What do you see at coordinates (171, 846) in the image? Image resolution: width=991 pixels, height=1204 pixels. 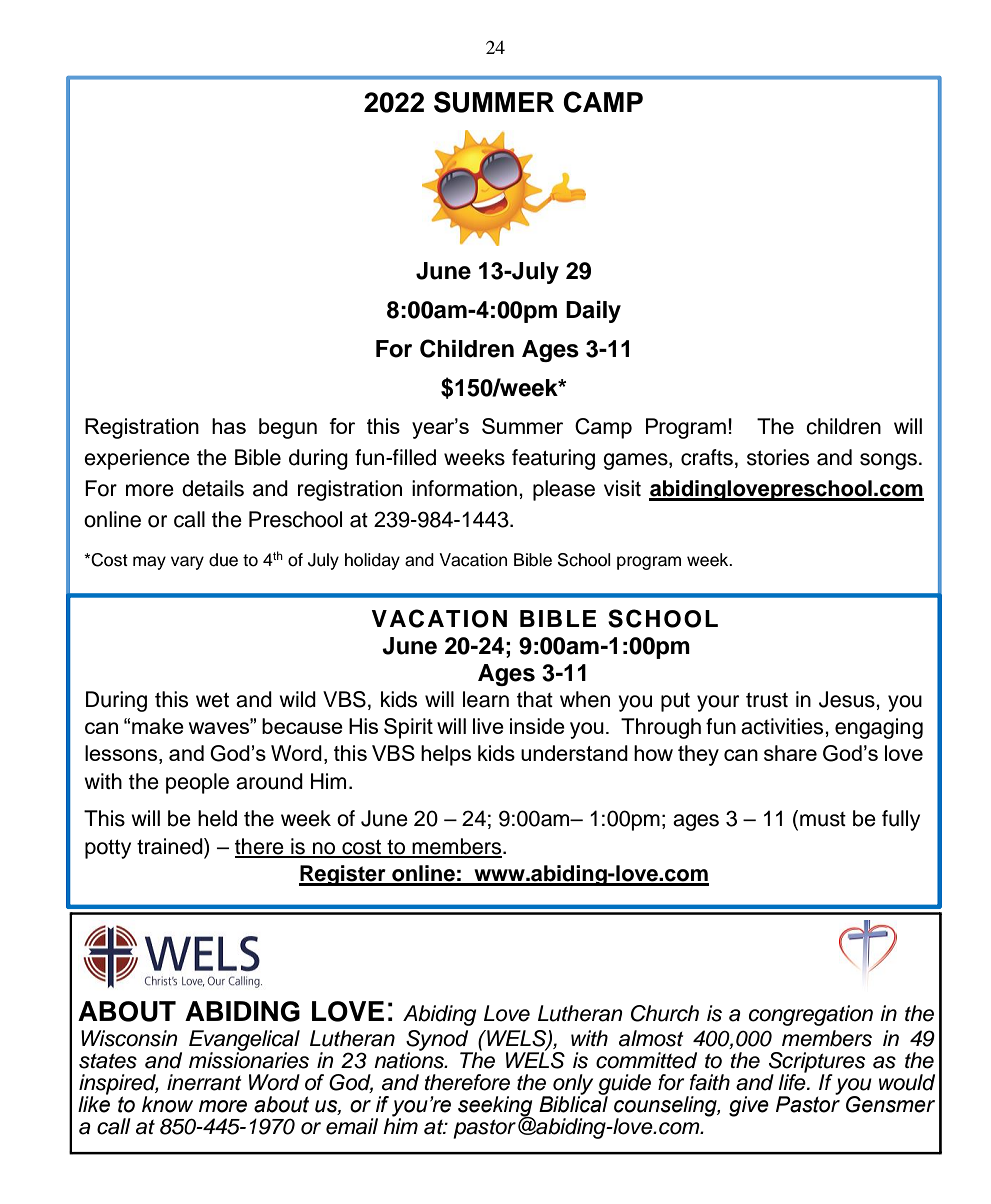 I see `trained` at bounding box center [171, 846].
